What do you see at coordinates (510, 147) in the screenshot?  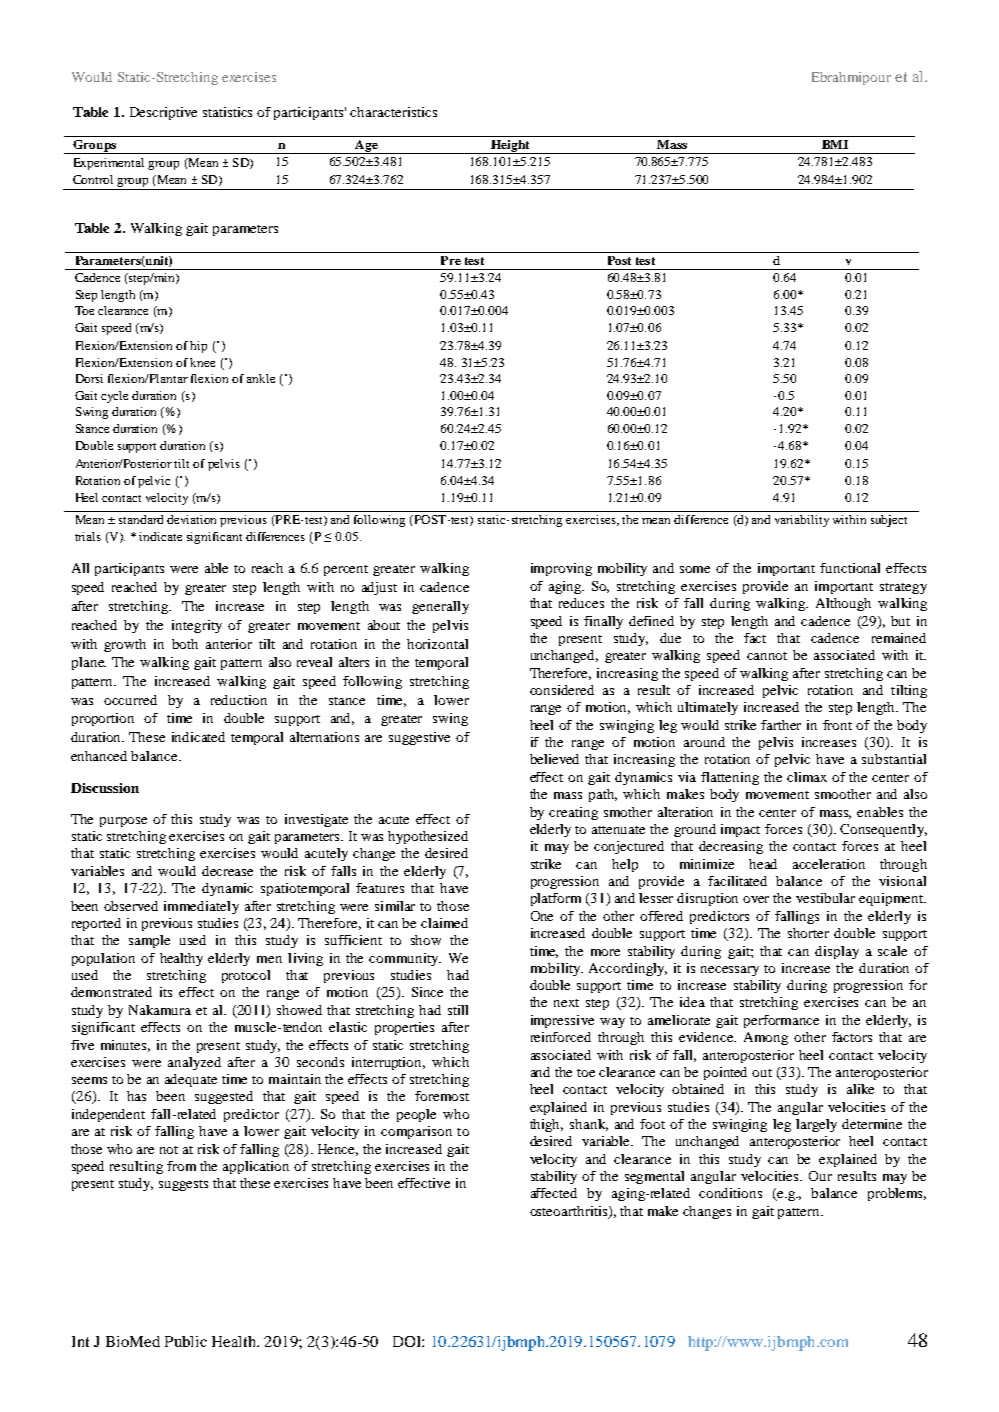 I see `Height` at bounding box center [510, 147].
